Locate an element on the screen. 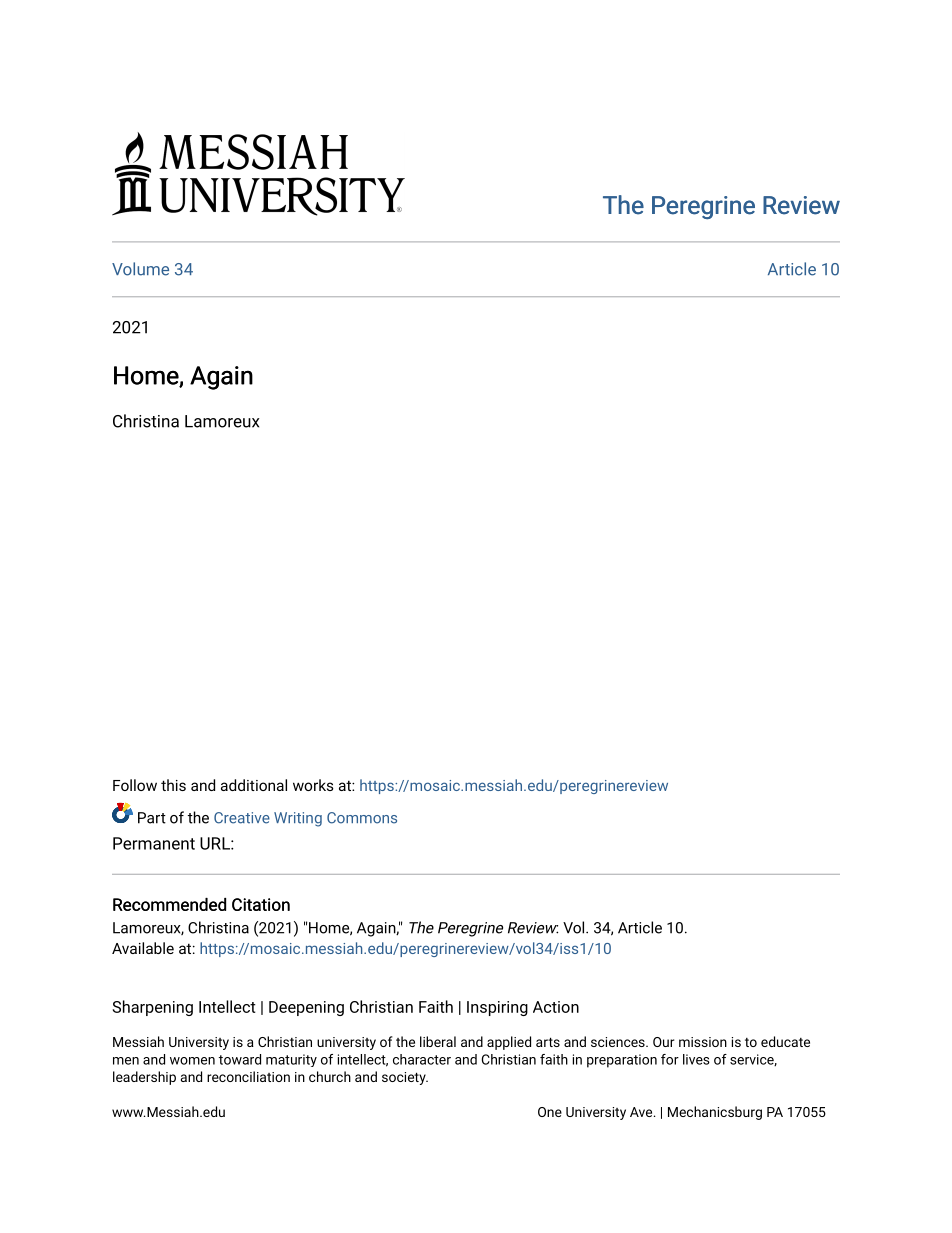  Follow is located at coordinates (135, 785).
